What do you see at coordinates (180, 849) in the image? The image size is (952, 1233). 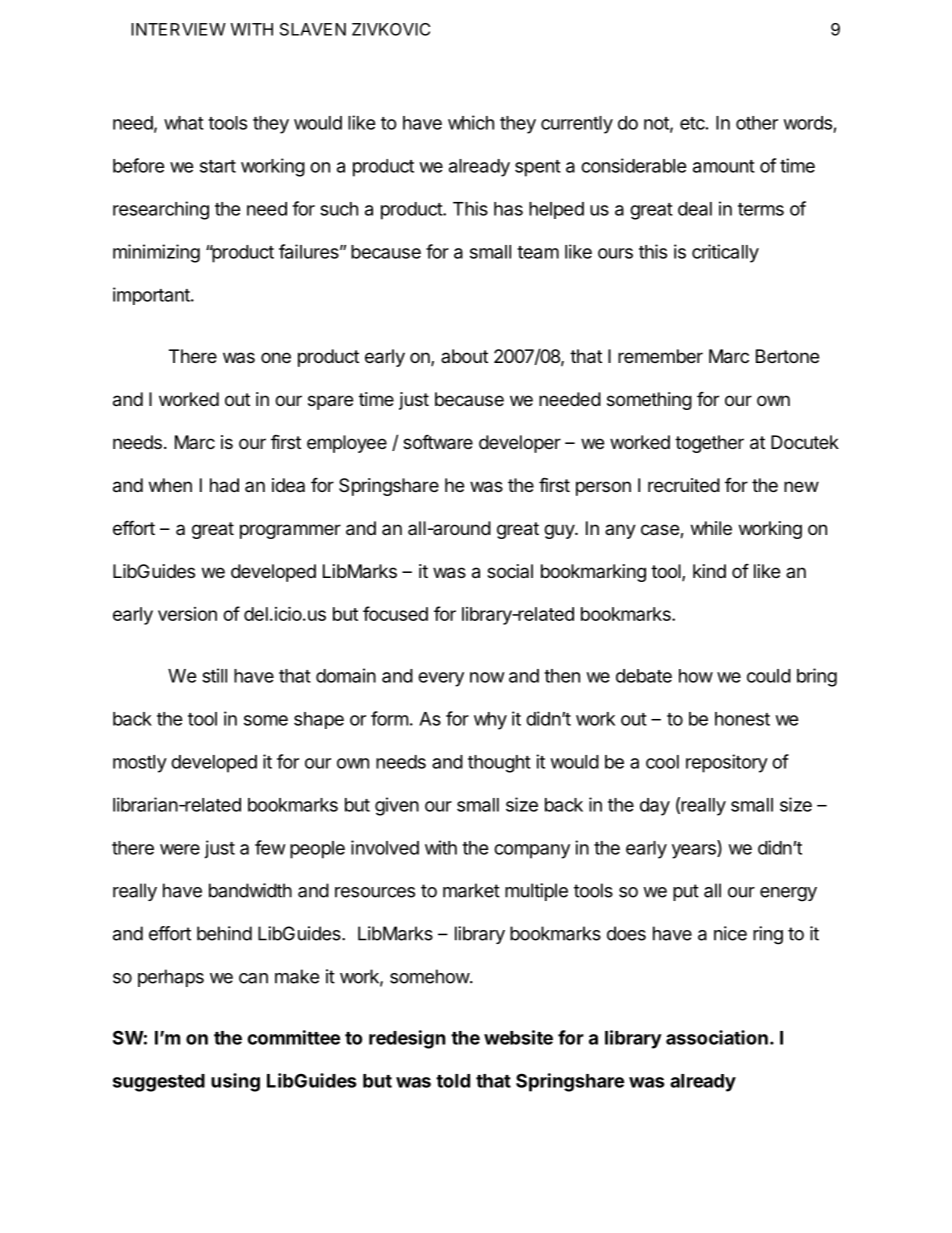 I see `were` at bounding box center [180, 849].
